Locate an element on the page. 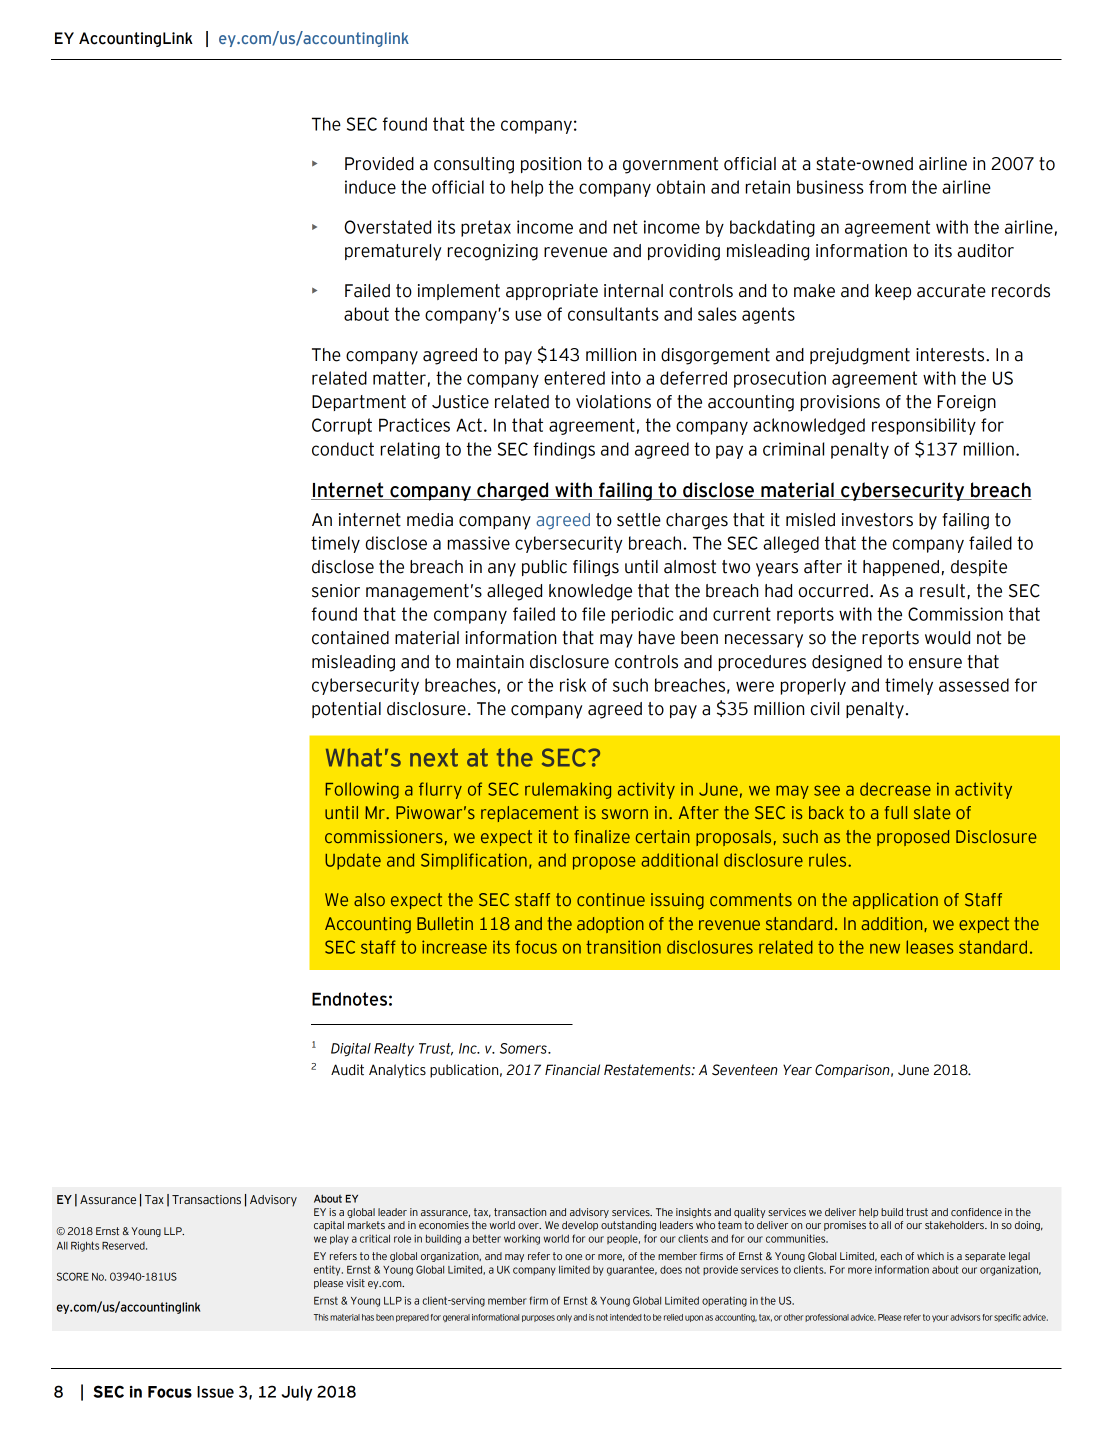  induce is located at coordinates (370, 187).
